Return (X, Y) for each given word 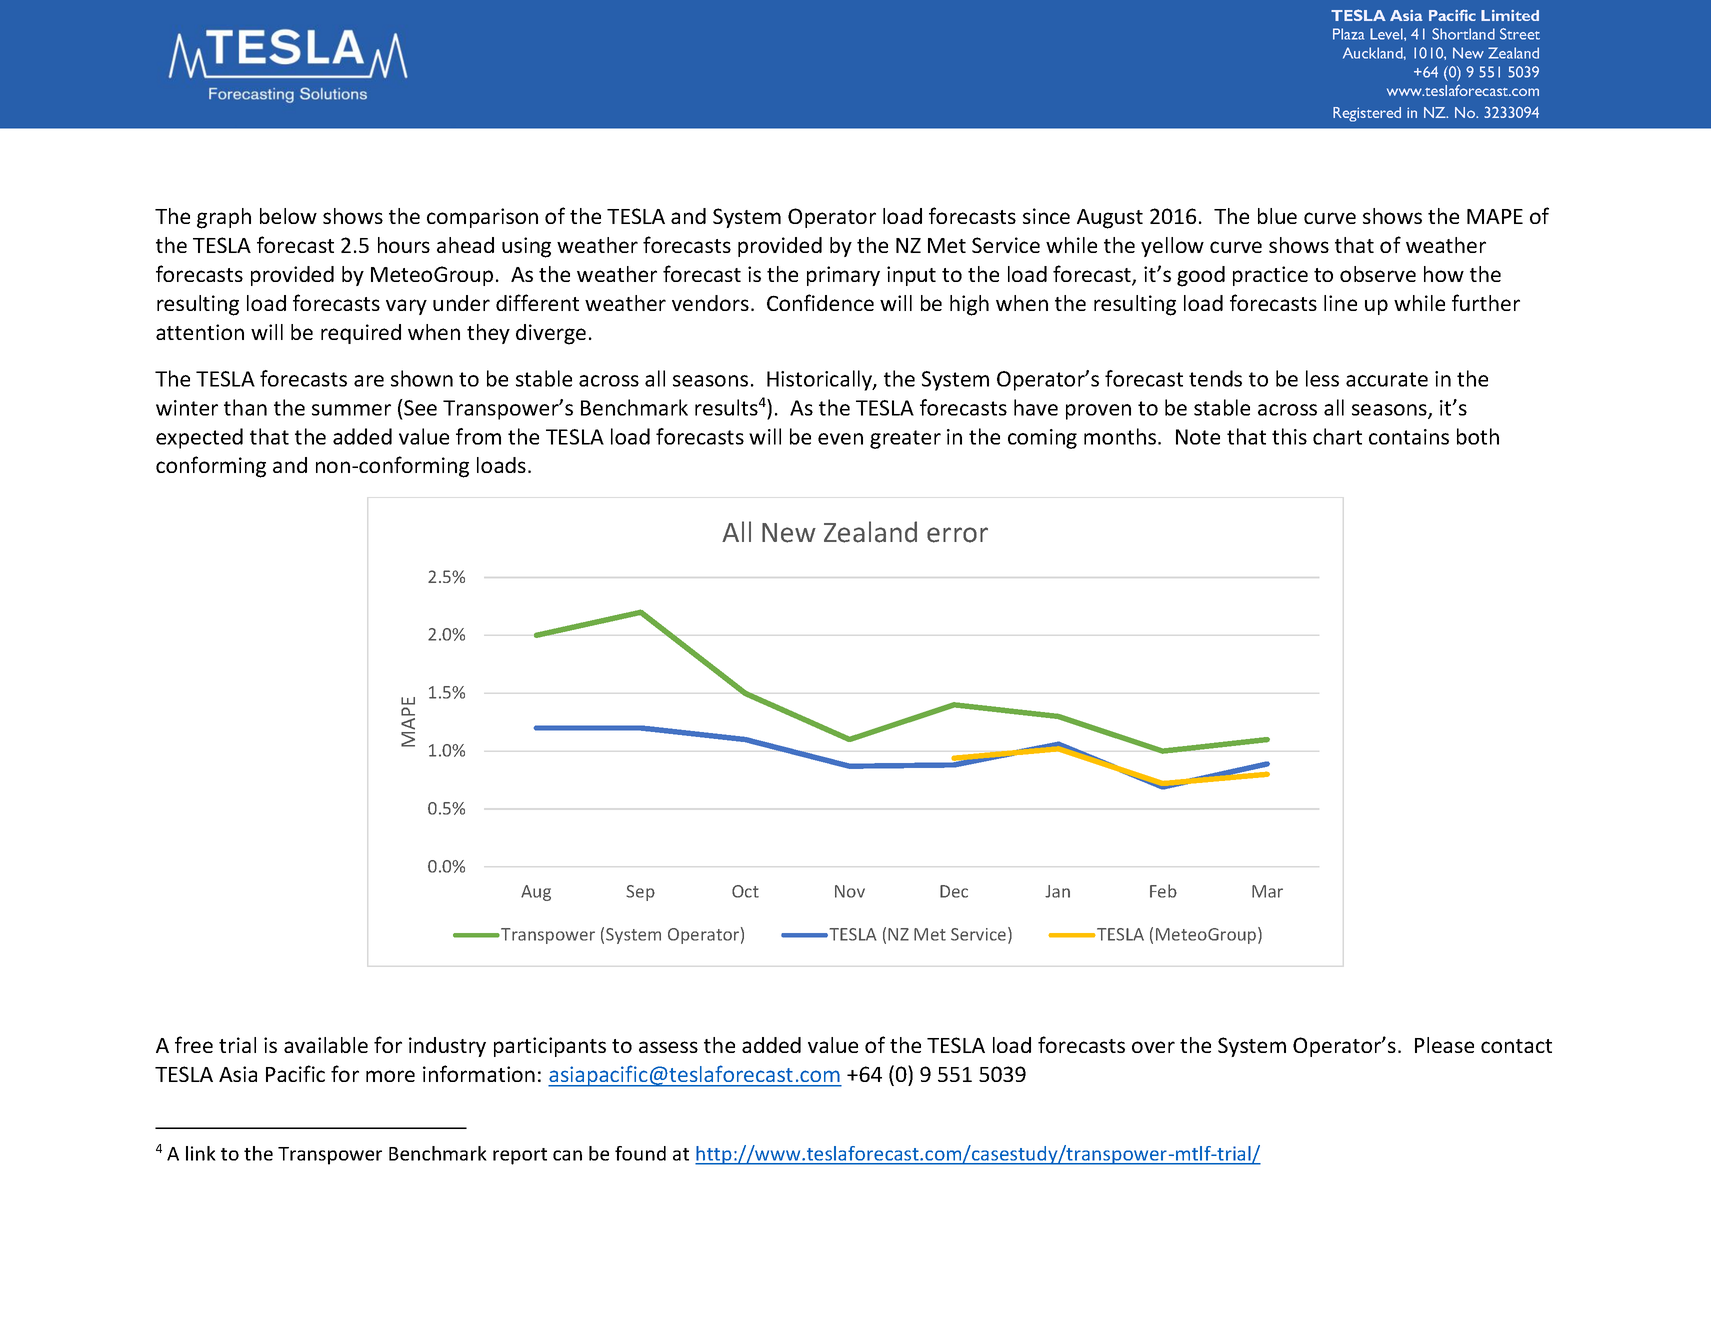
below (288, 216)
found (640, 1153)
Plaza (1348, 34)
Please (1444, 1045)
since (1046, 216)
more (390, 1076)
